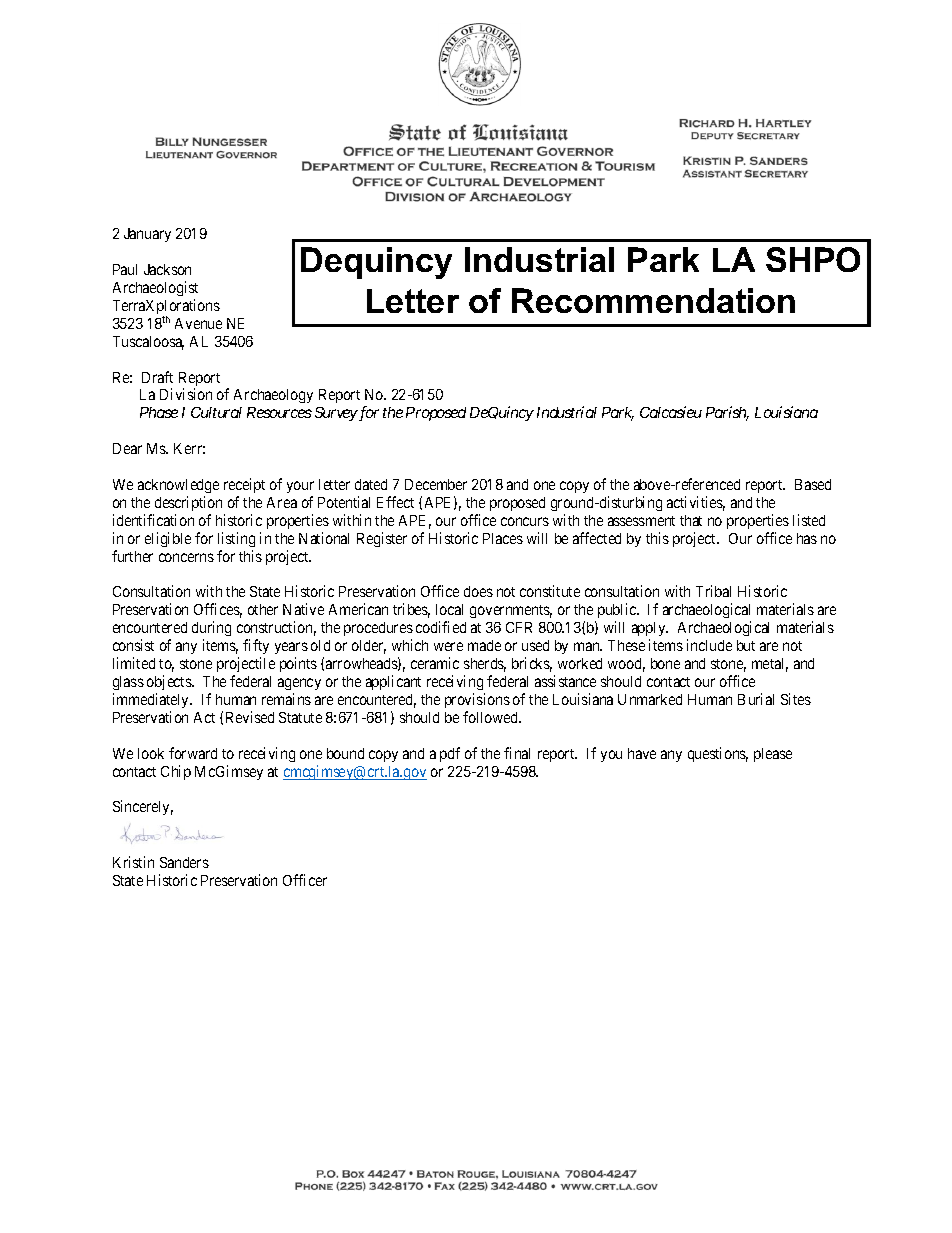 The image size is (952, 1233). Describe the element at coordinates (186, 557) in the screenshot. I see `concerns` at that location.
